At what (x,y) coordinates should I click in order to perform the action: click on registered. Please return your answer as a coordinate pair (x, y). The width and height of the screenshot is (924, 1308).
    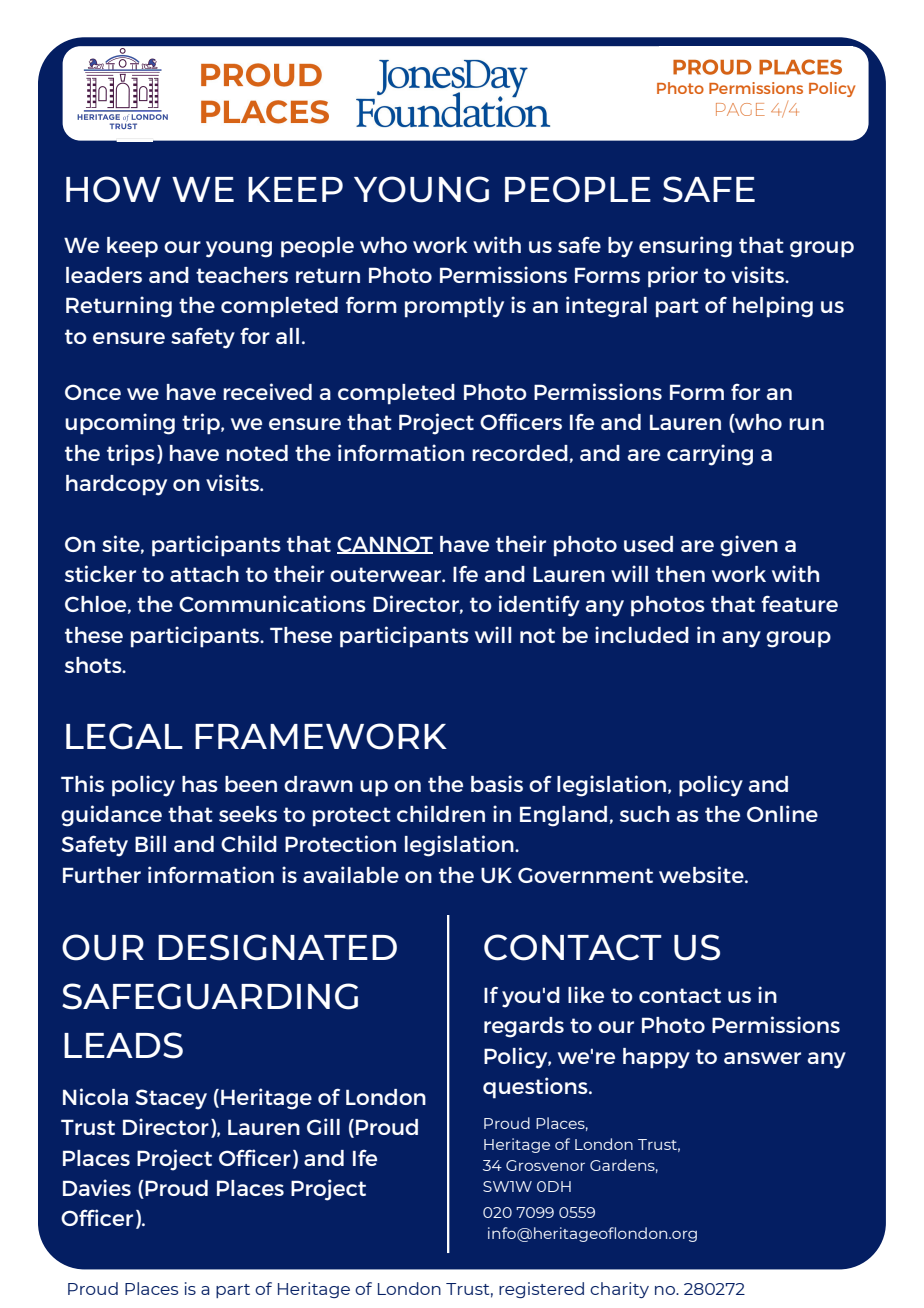
    Looking at the image, I should click on (541, 1290).
